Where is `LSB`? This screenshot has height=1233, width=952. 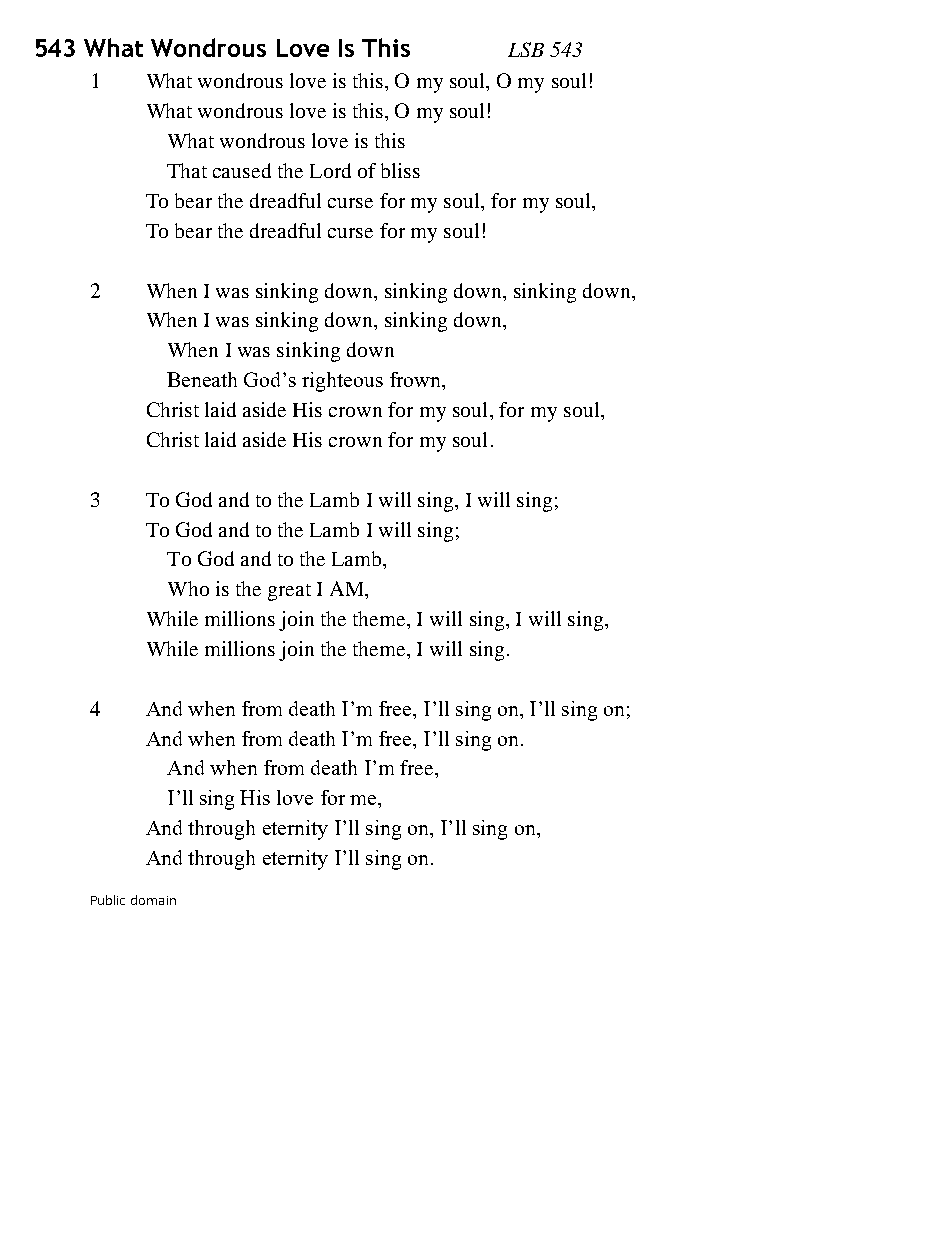 LSB is located at coordinates (526, 49).
